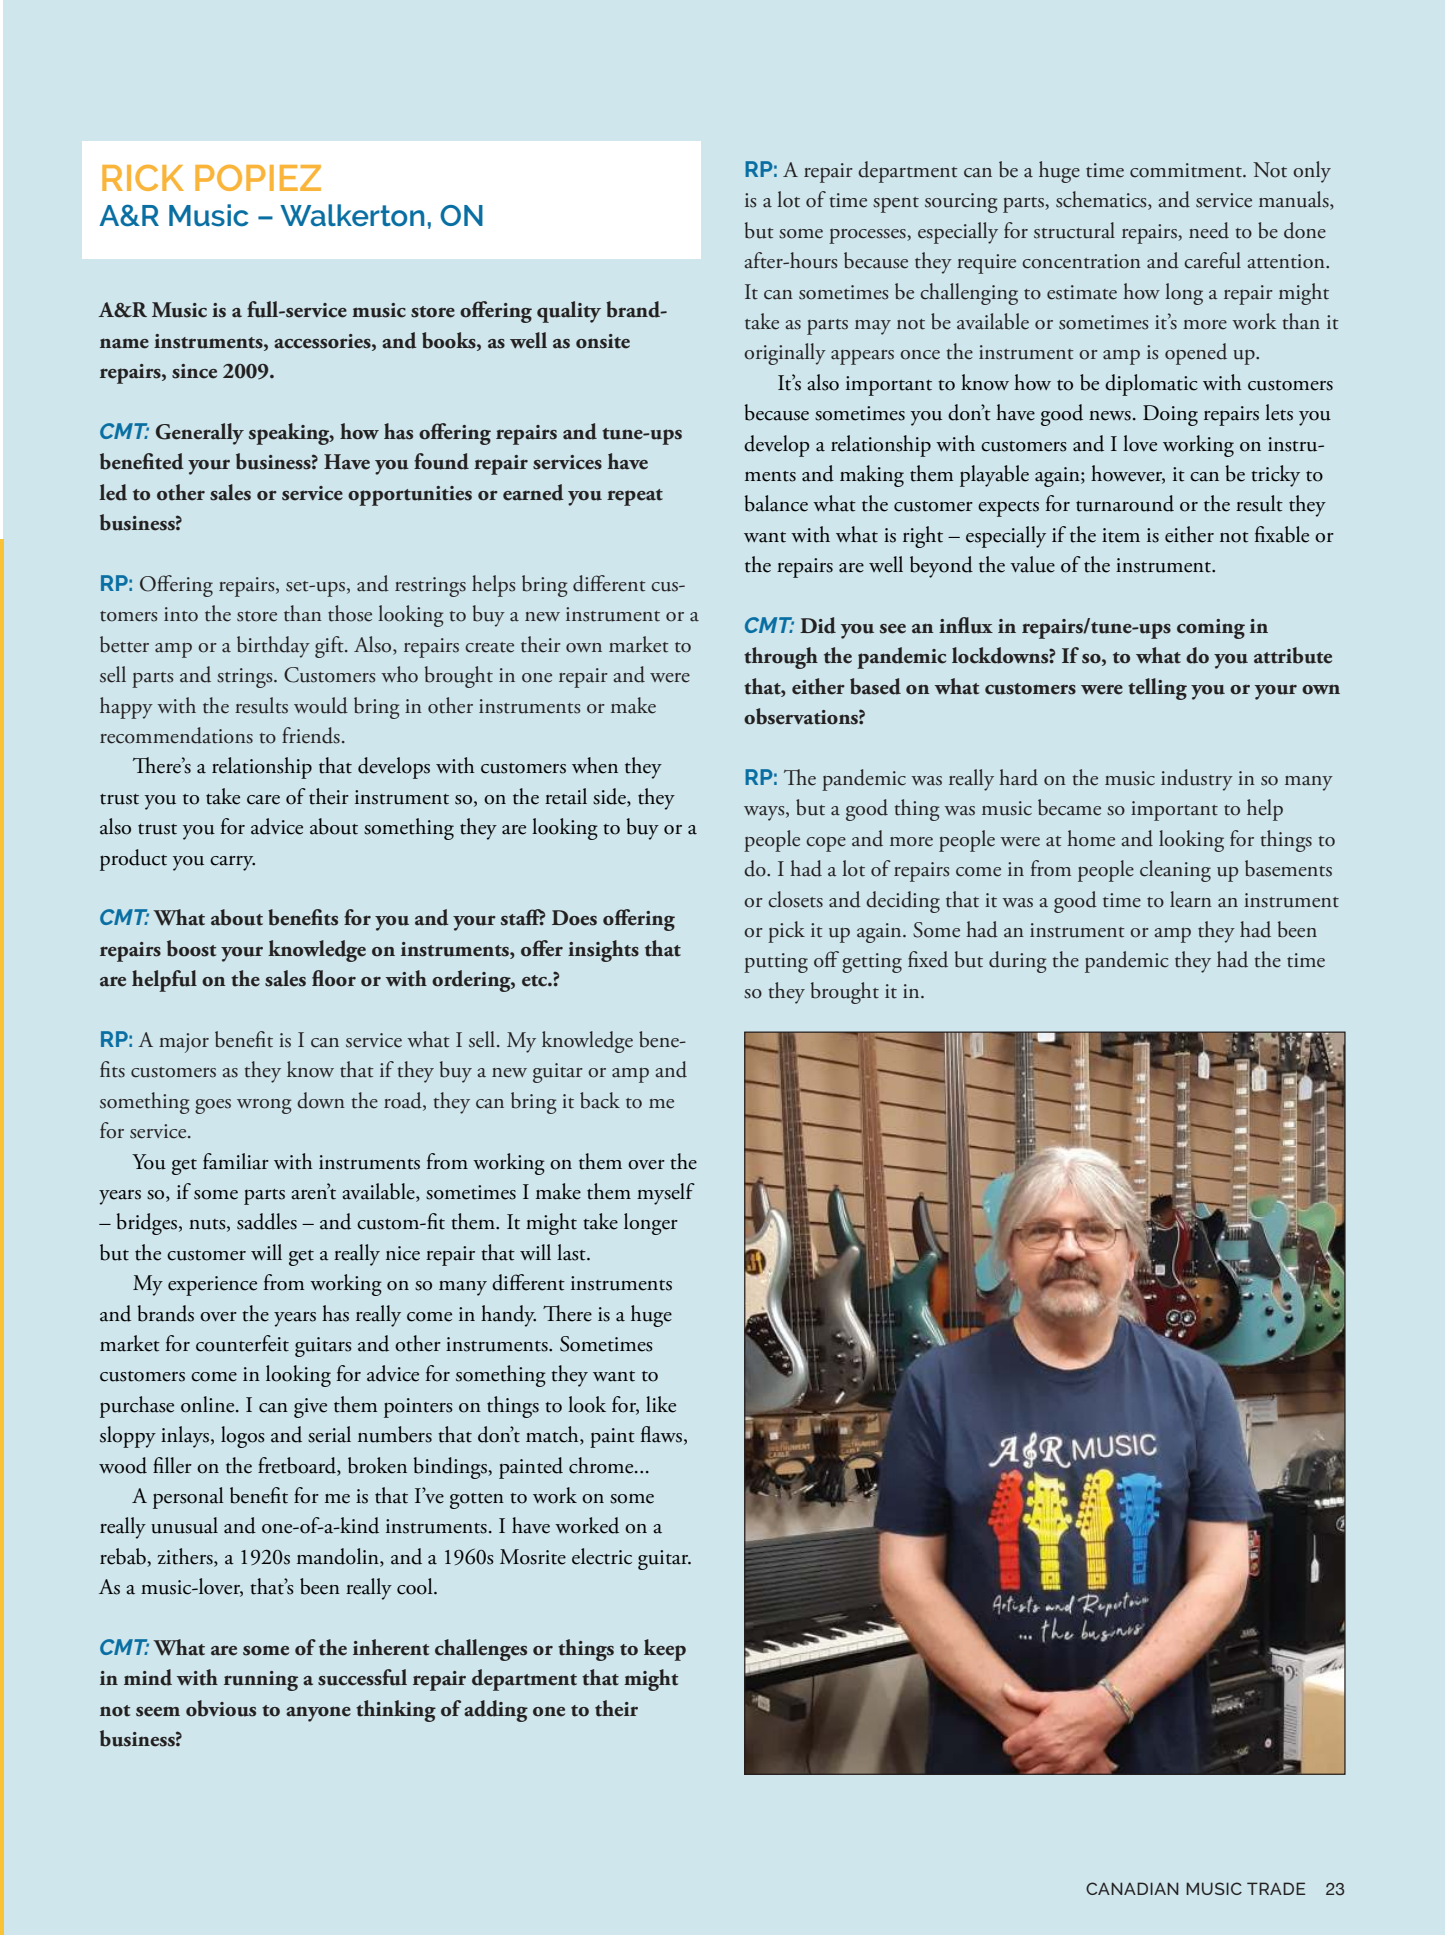 The height and width of the document is (1935, 1445). What do you see at coordinates (1191, 899) in the document?
I see `learn` at bounding box center [1191, 899].
